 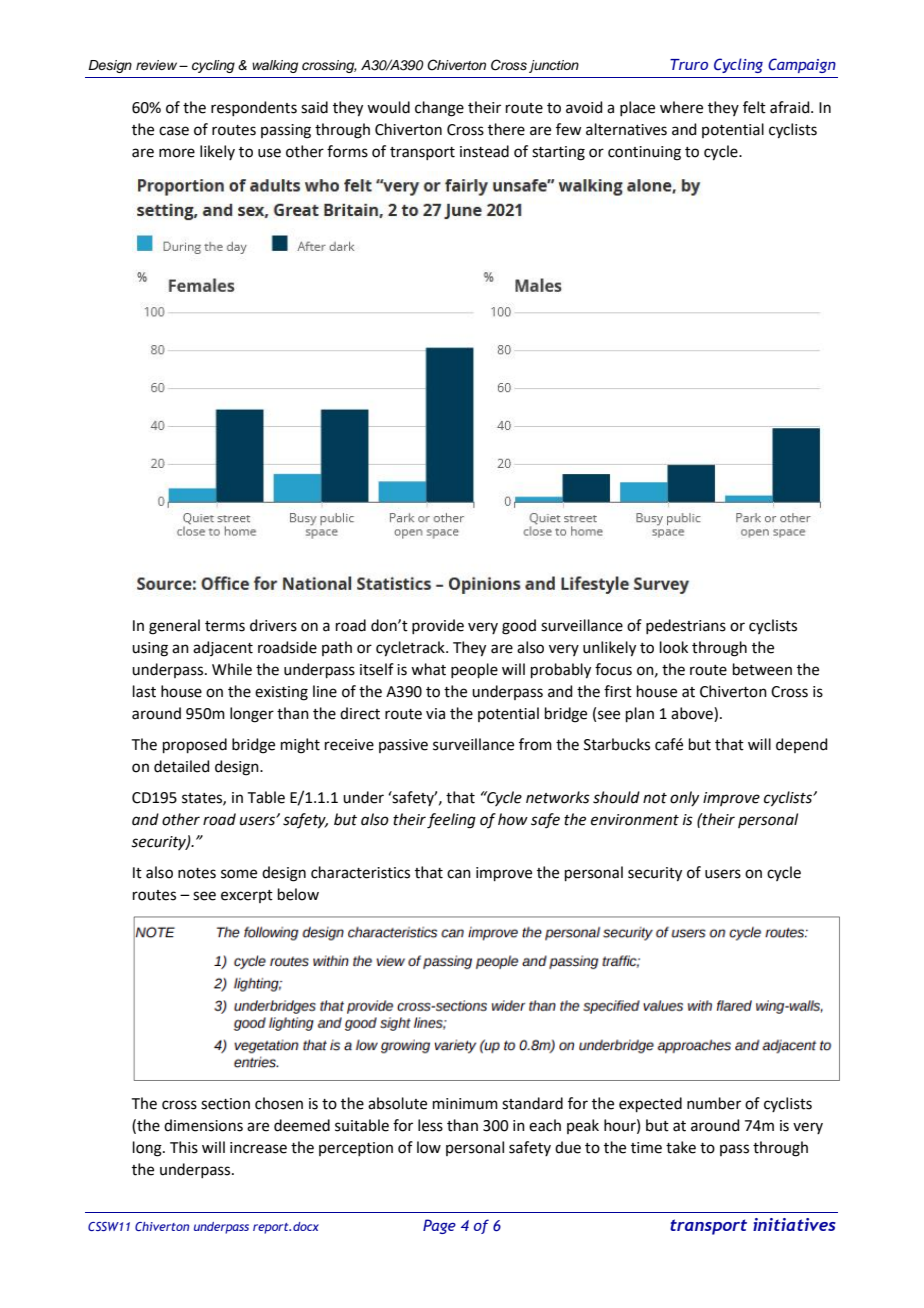 I want to click on only, so click(x=684, y=798).
